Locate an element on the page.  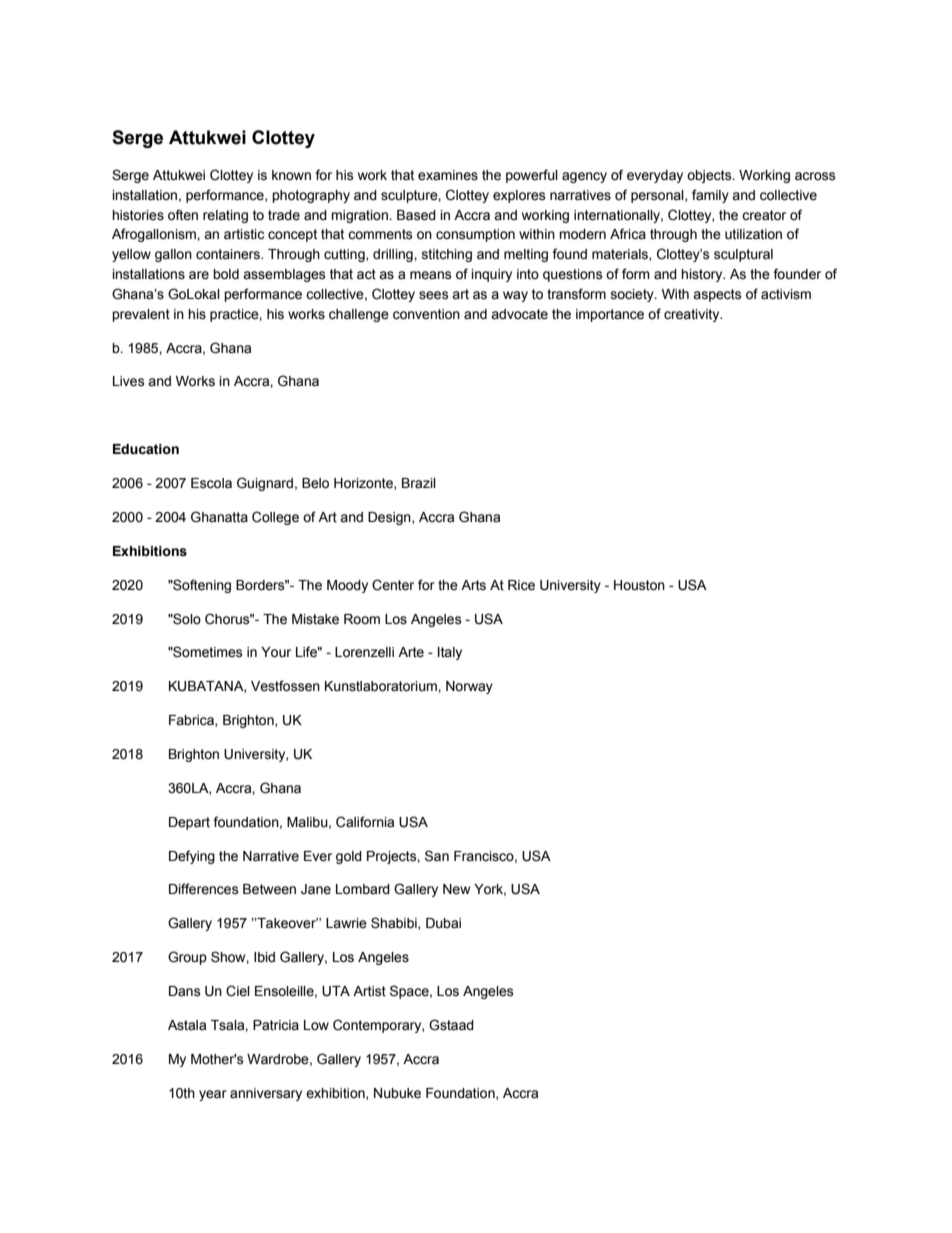
relating is located at coordinates (225, 216).
